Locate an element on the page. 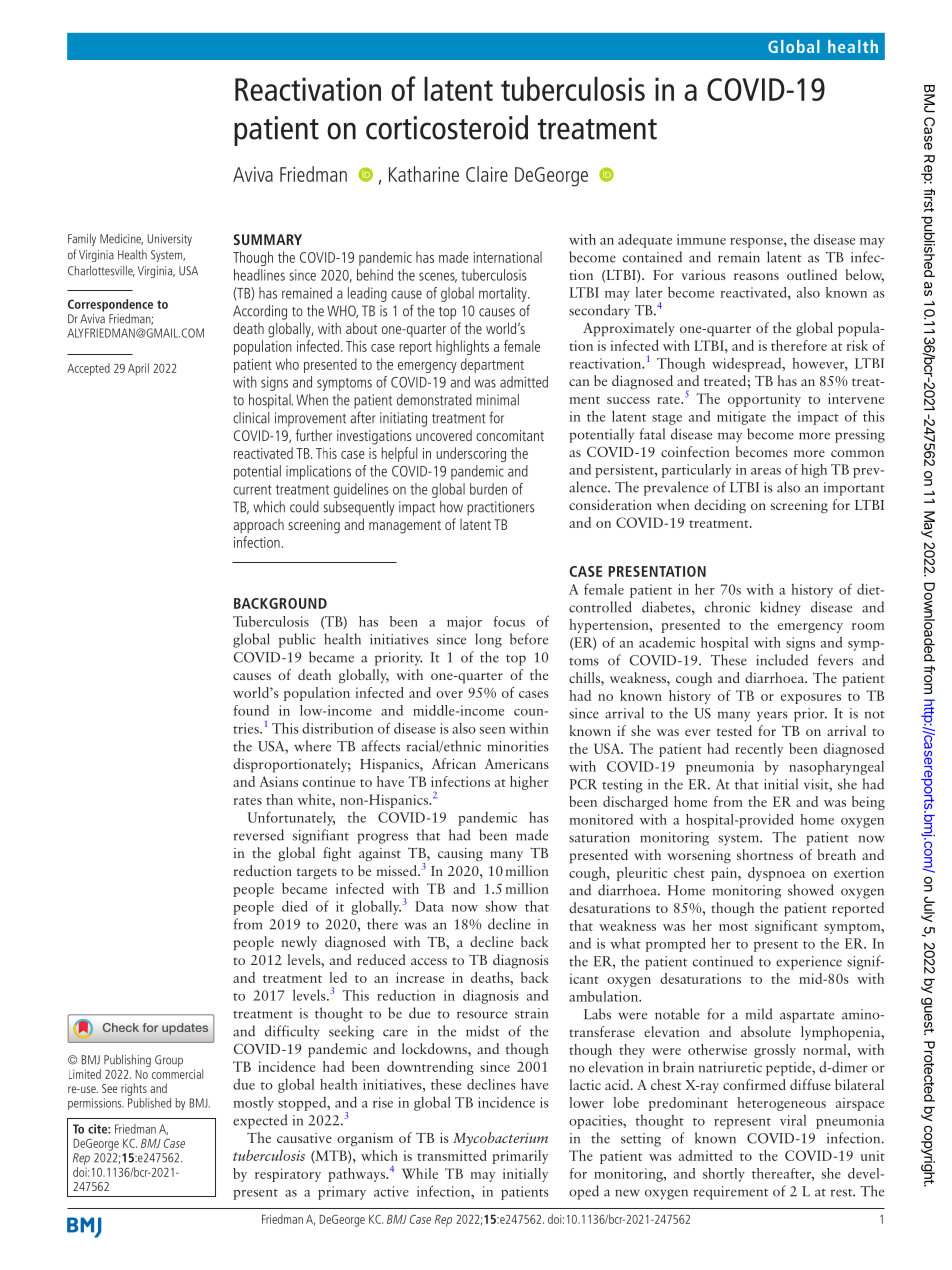 This image has height=1270, width=952. long is located at coordinates (488, 640).
